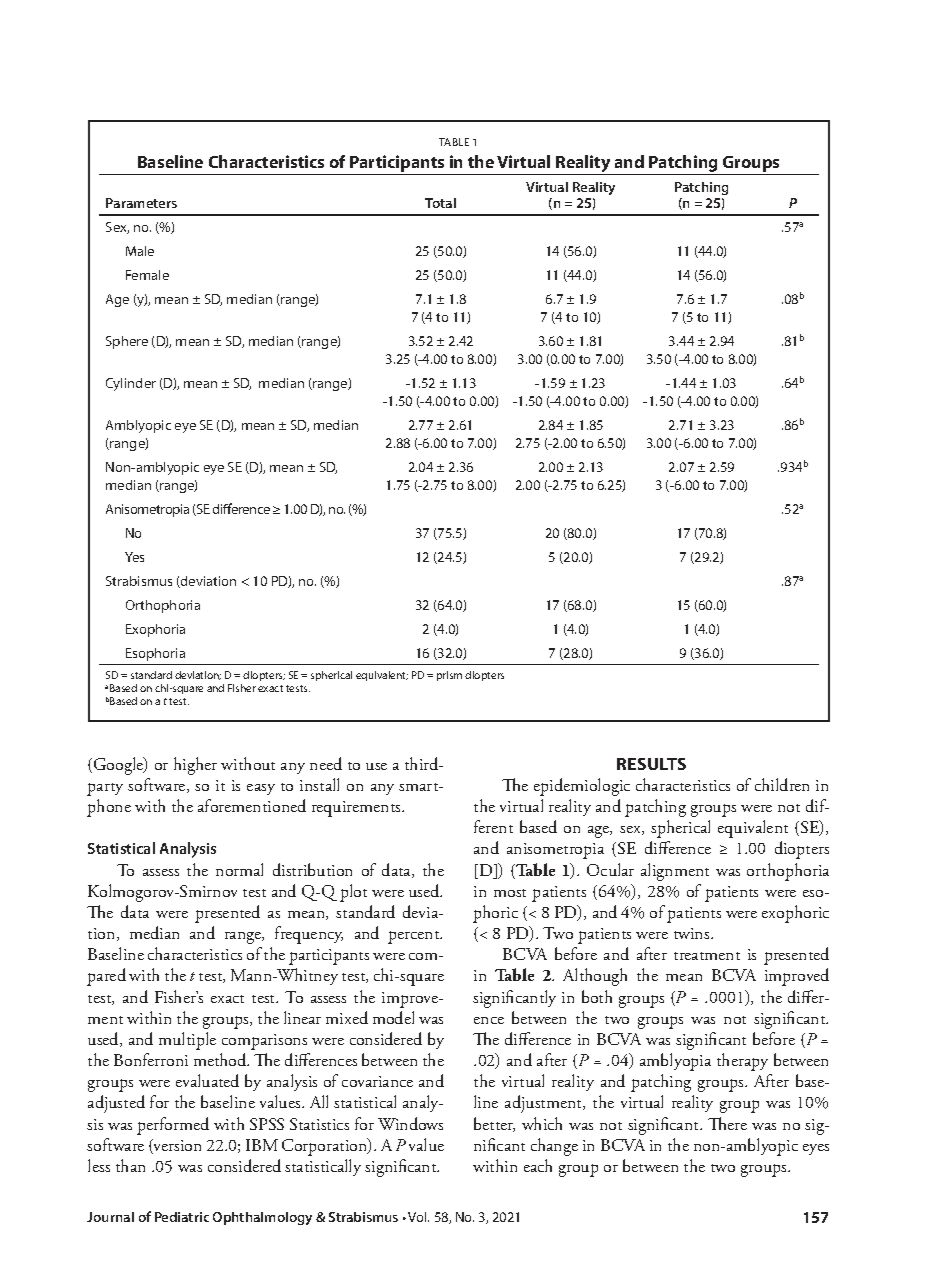 The height and width of the screenshot is (1275, 952). I want to click on Parameters, so click(141, 203).
